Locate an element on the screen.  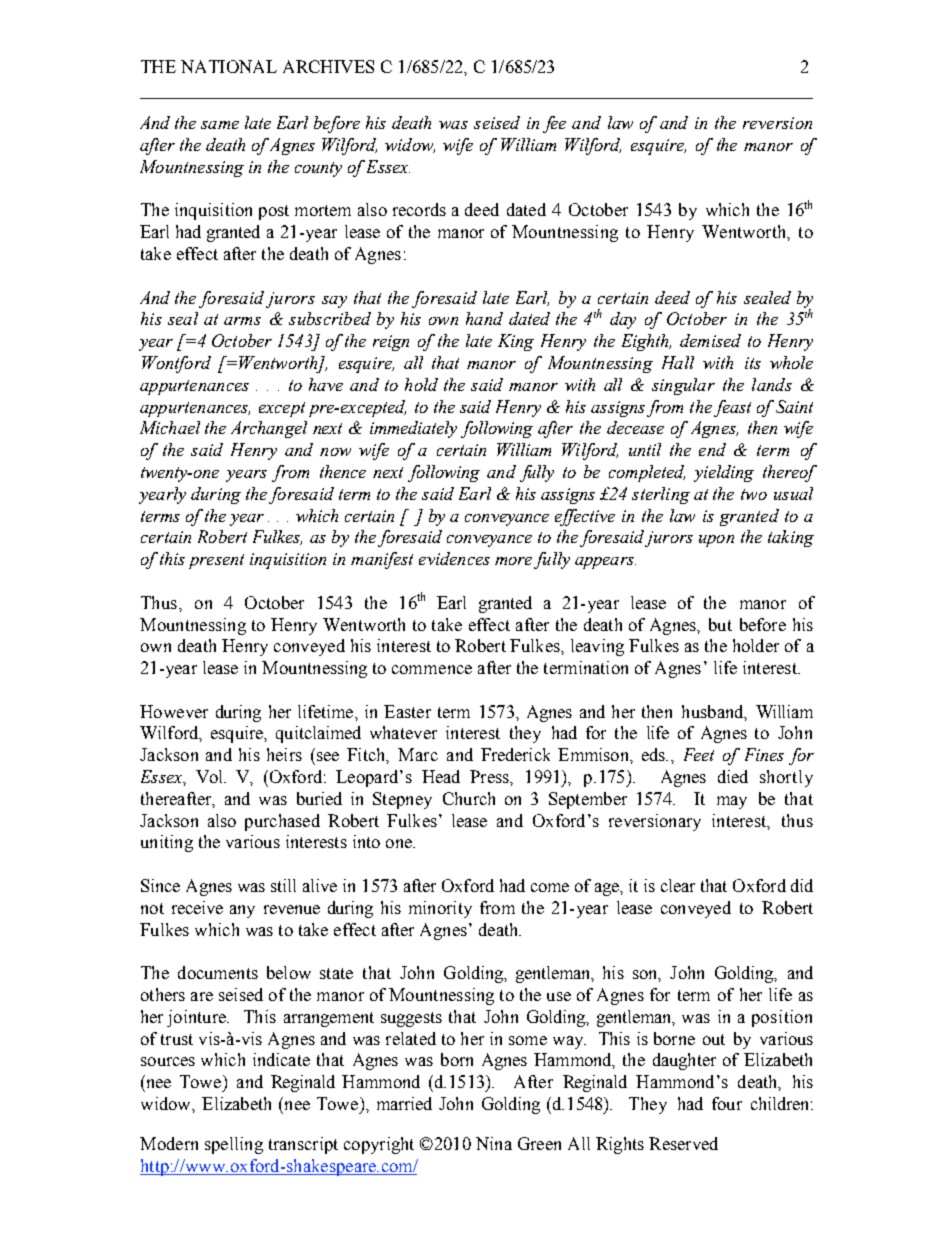
end is located at coordinates (712, 449).
